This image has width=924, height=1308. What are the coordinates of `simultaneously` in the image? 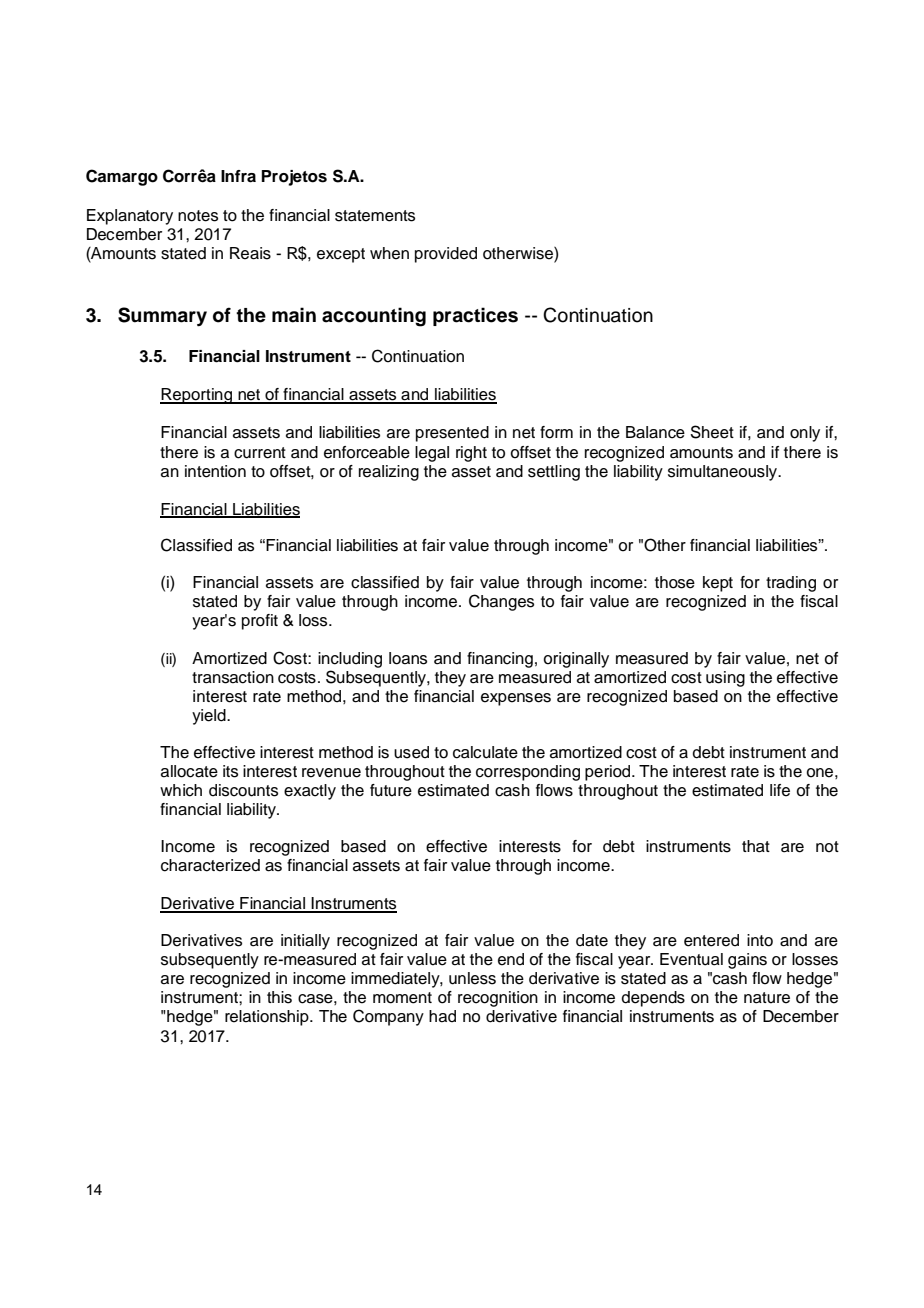 It's located at (724, 473).
